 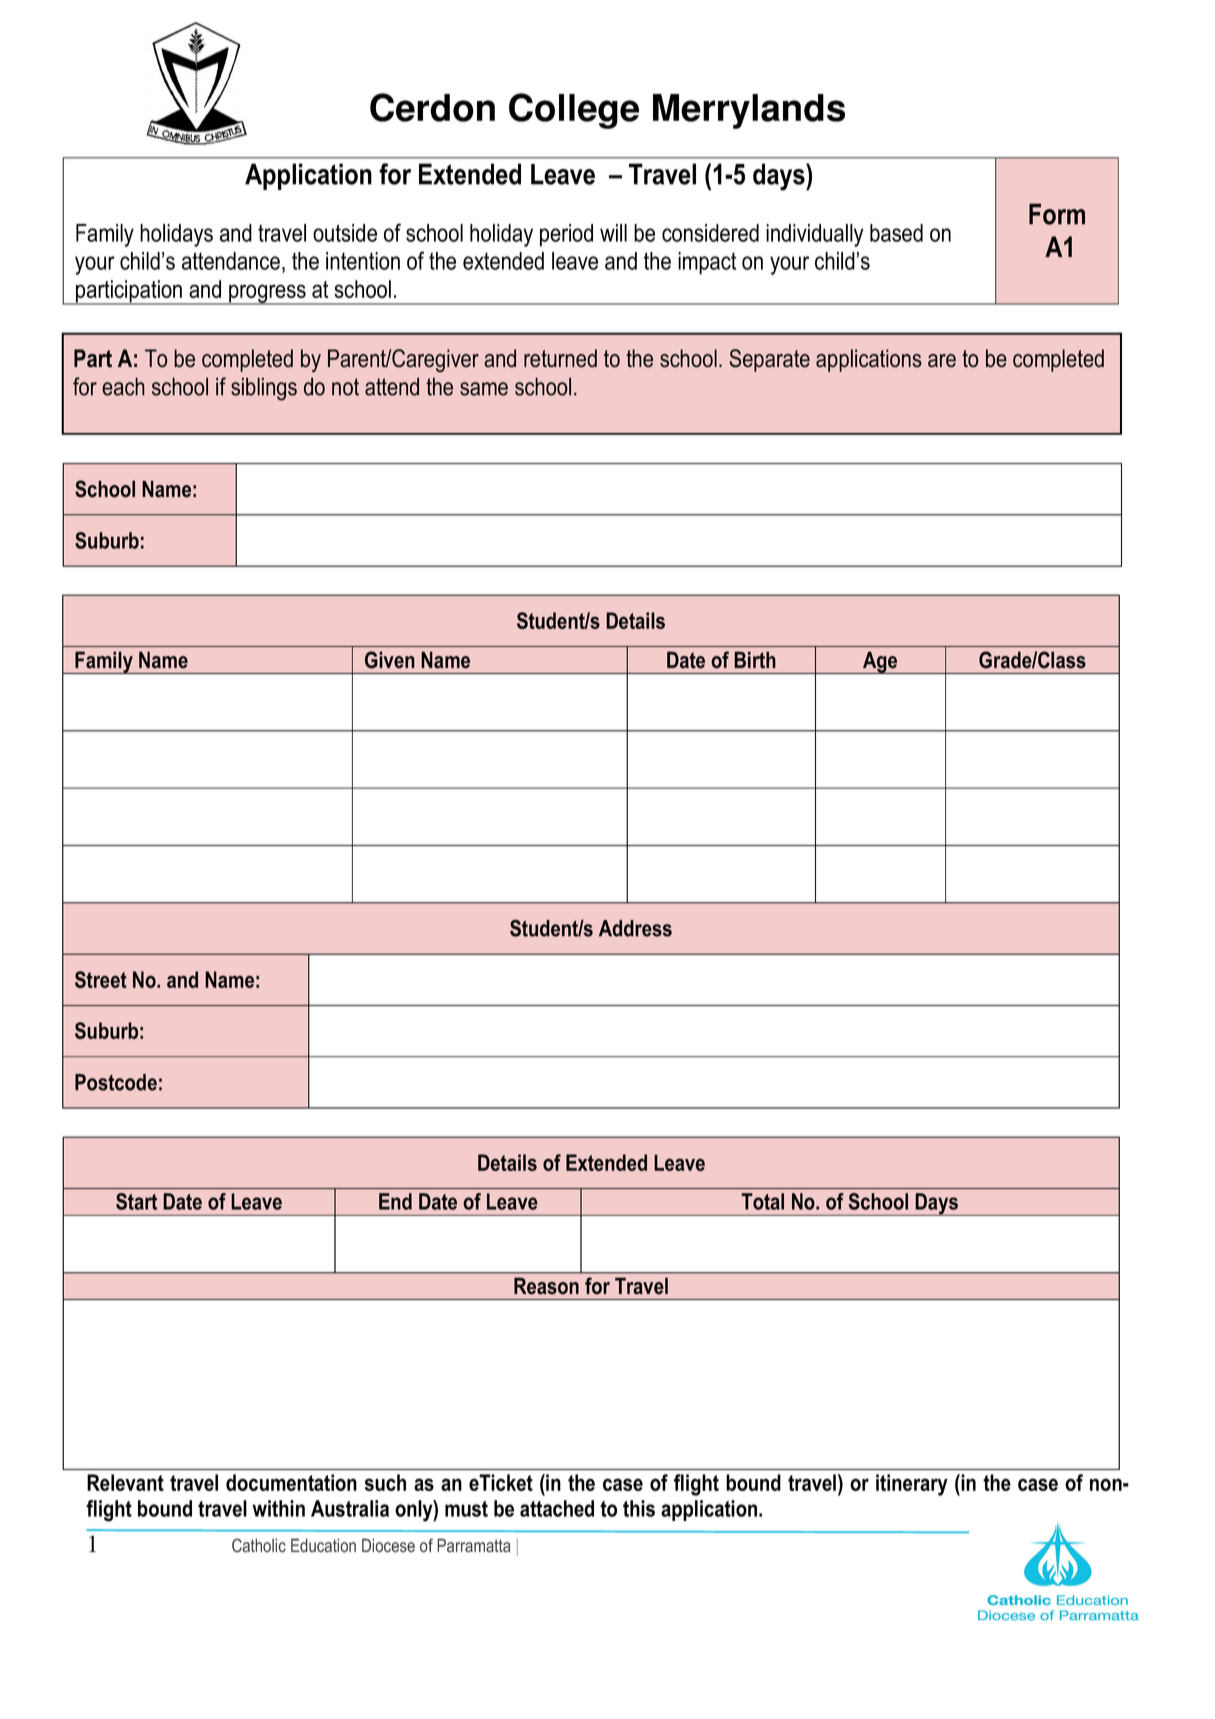 What do you see at coordinates (345, 233) in the document?
I see `outside` at bounding box center [345, 233].
